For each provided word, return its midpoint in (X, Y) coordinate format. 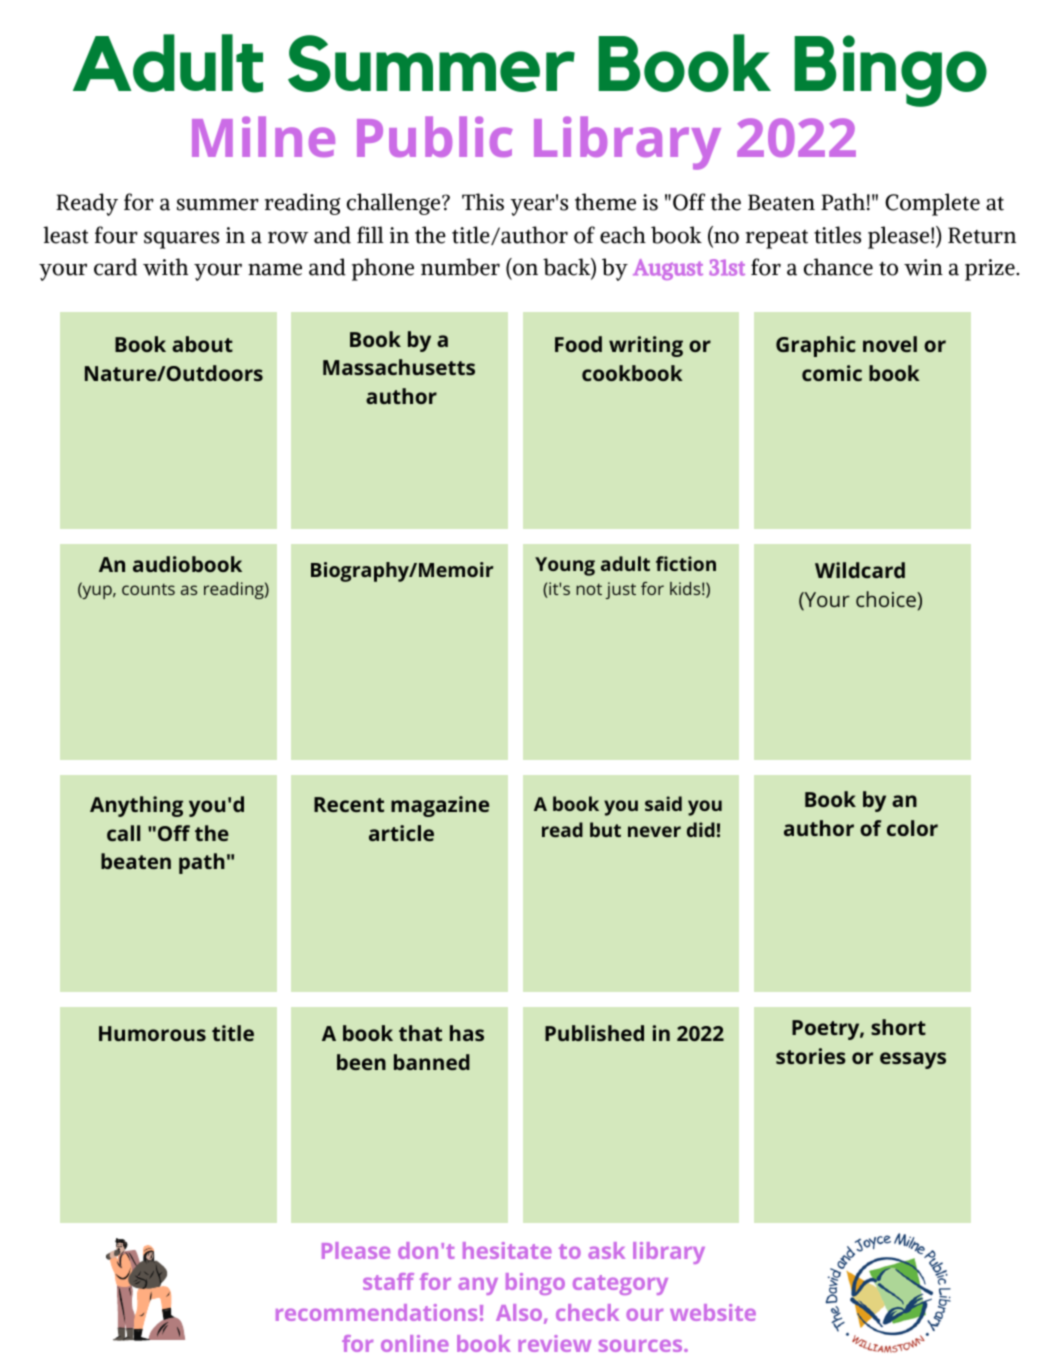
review (554, 1343)
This (483, 202)
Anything (136, 806)
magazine (440, 806)
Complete (932, 204)
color (912, 828)
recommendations (376, 1312)
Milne (263, 136)
